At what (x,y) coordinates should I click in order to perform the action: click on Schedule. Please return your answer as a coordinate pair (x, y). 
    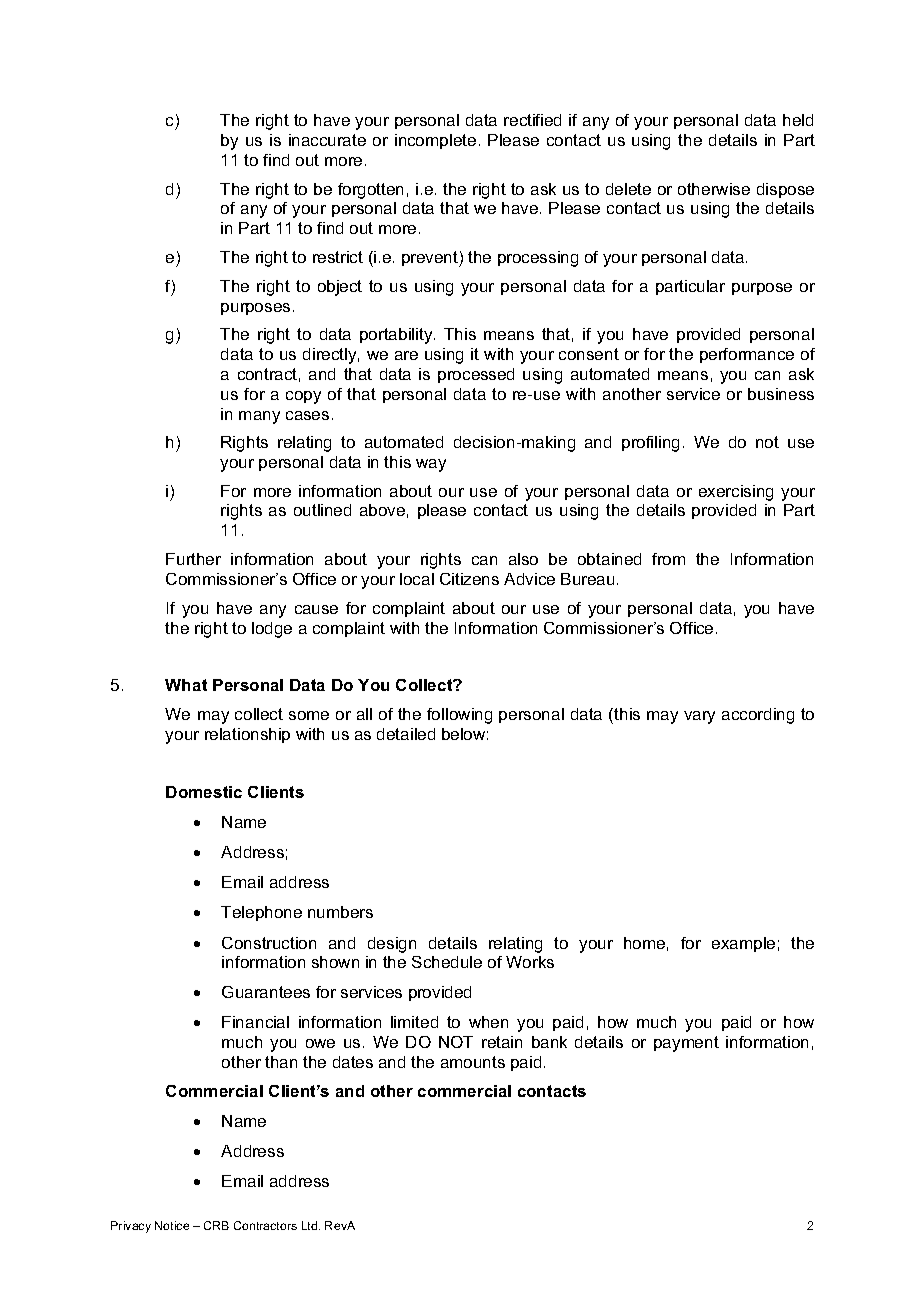
    Looking at the image, I should click on (447, 962).
